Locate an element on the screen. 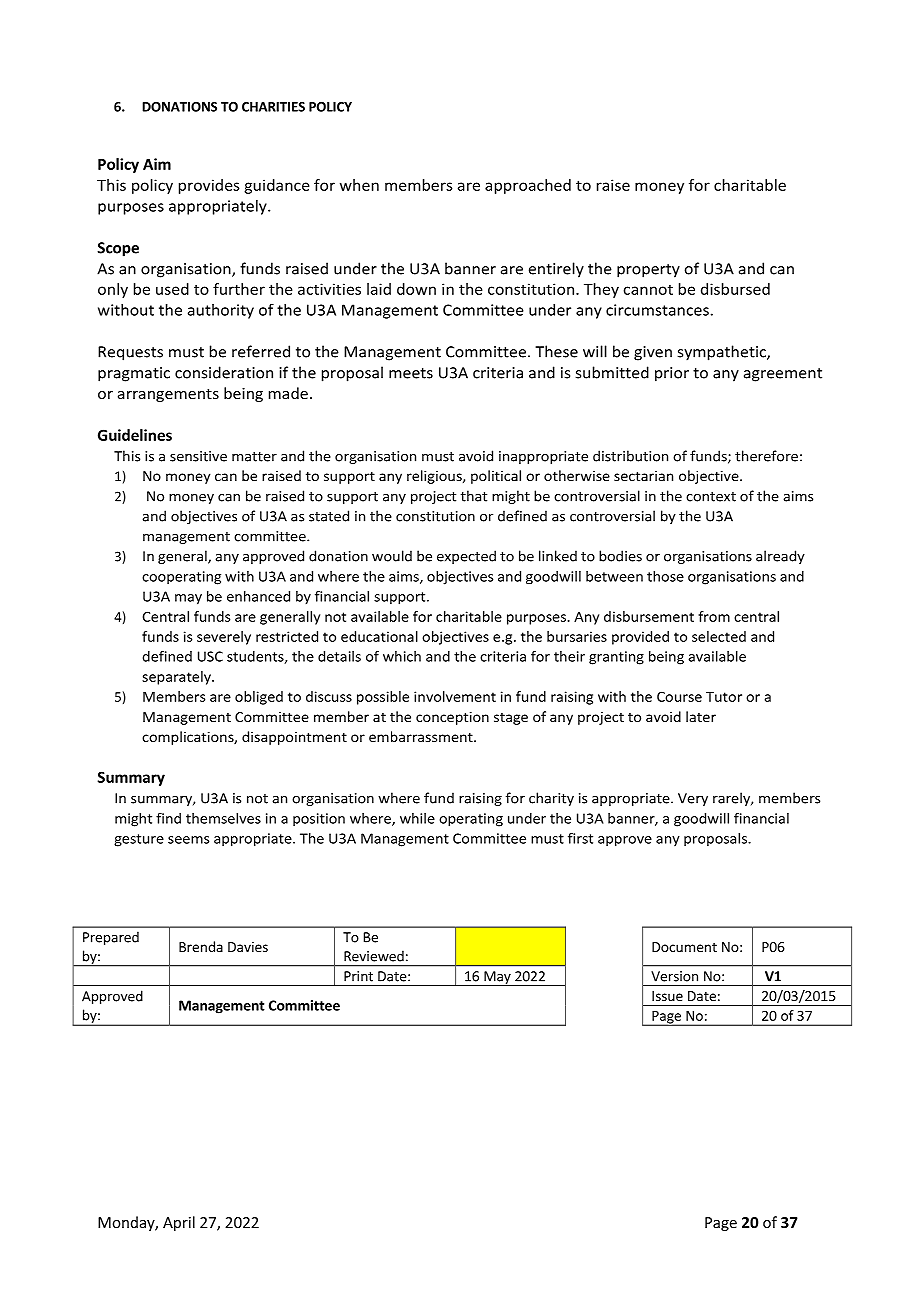 Image resolution: width=924 pixels, height=1308 pixels. April is located at coordinates (179, 1223).
